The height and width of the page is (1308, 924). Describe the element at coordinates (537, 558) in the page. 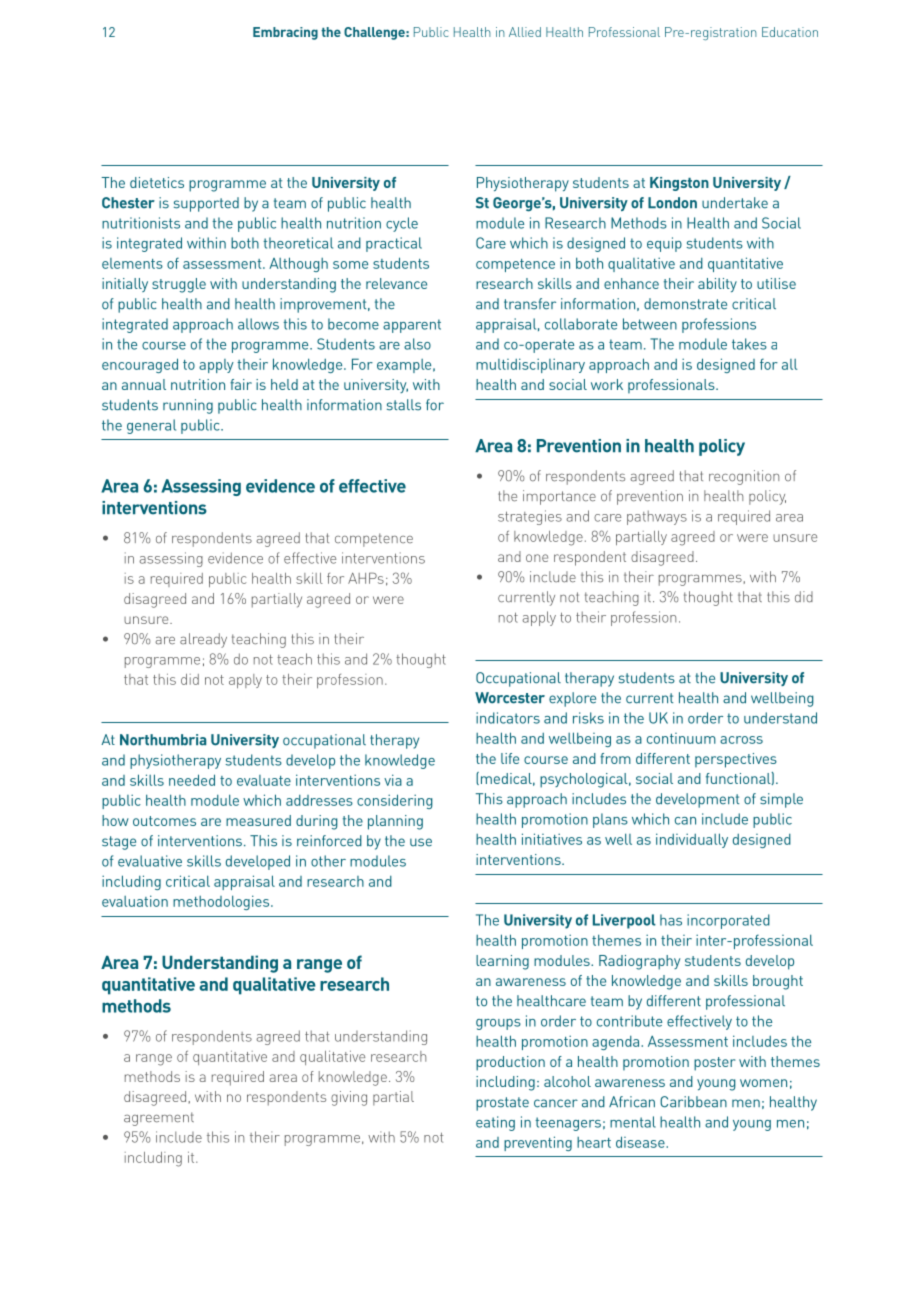

I see `one` at that location.
